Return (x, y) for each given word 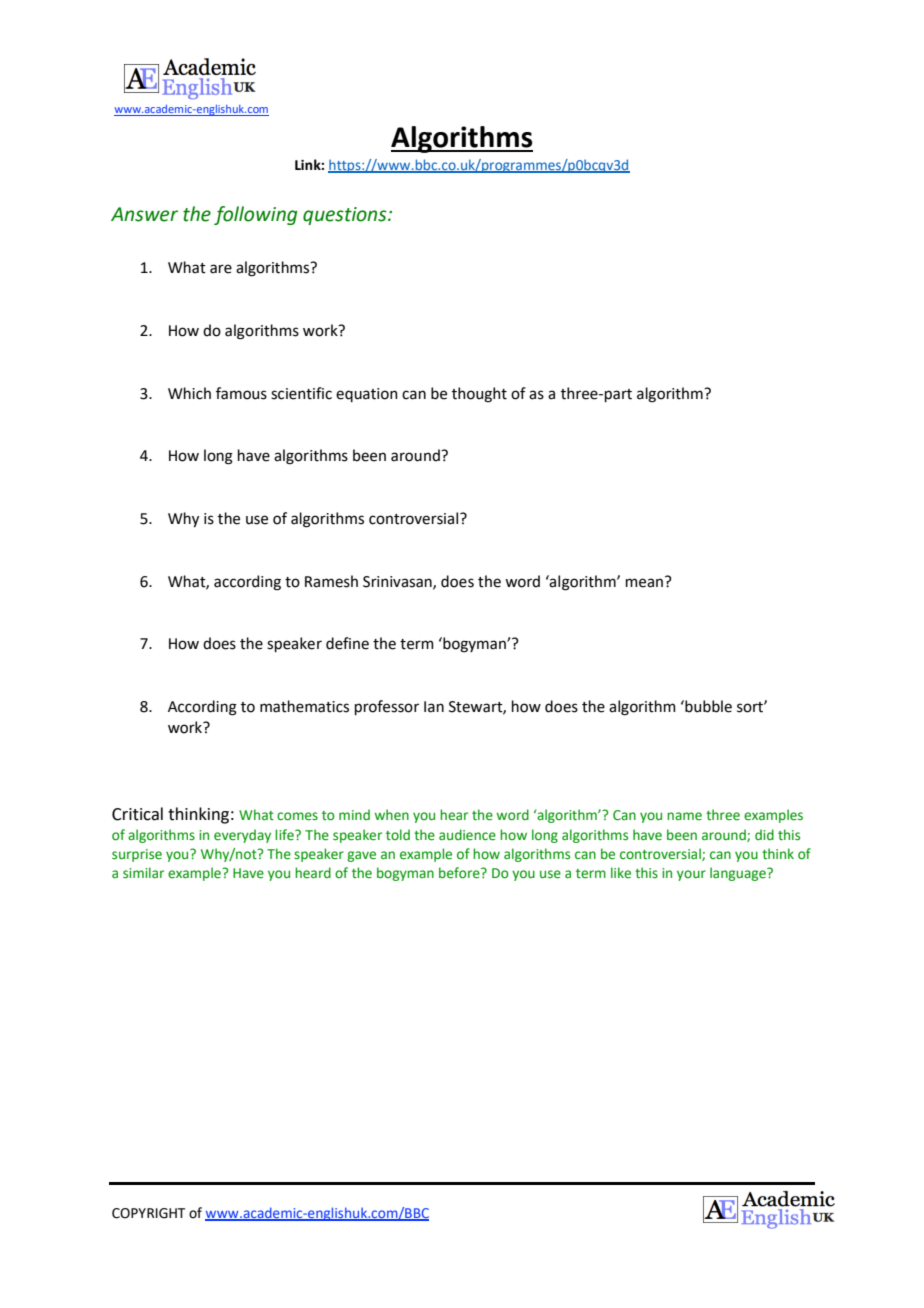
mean (644, 583)
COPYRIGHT (148, 1213)
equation (367, 395)
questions (346, 216)
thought (479, 395)
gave (361, 856)
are (221, 269)
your (691, 875)
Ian (434, 707)
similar (143, 873)
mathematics (304, 706)
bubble (707, 706)
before (460, 873)
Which (189, 393)
